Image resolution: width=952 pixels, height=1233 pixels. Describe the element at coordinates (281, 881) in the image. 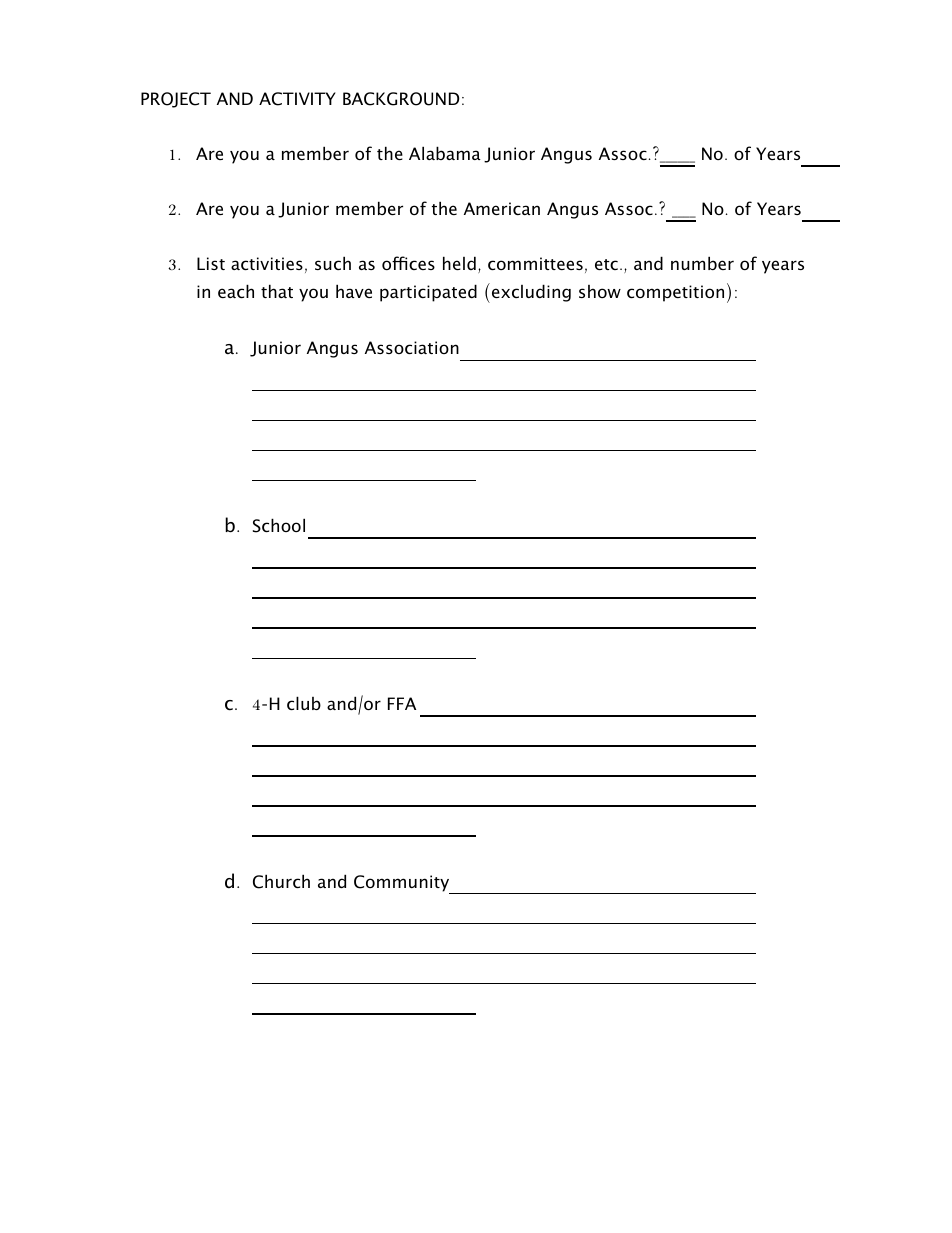

I see `Church` at that location.
